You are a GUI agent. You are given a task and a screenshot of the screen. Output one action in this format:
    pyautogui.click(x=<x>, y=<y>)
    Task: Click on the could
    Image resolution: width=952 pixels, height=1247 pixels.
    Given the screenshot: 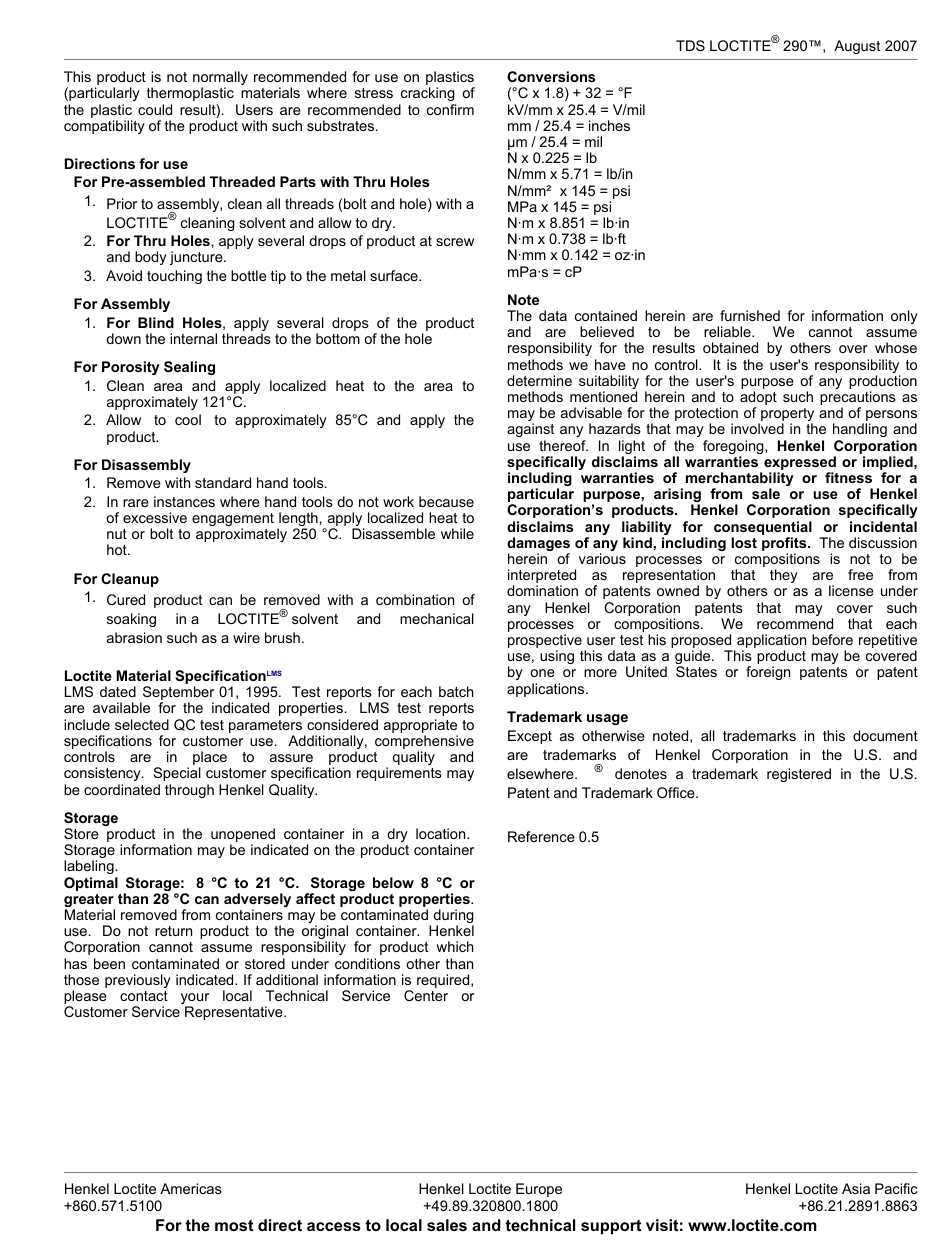 What is the action you would take?
    pyautogui.click(x=155, y=109)
